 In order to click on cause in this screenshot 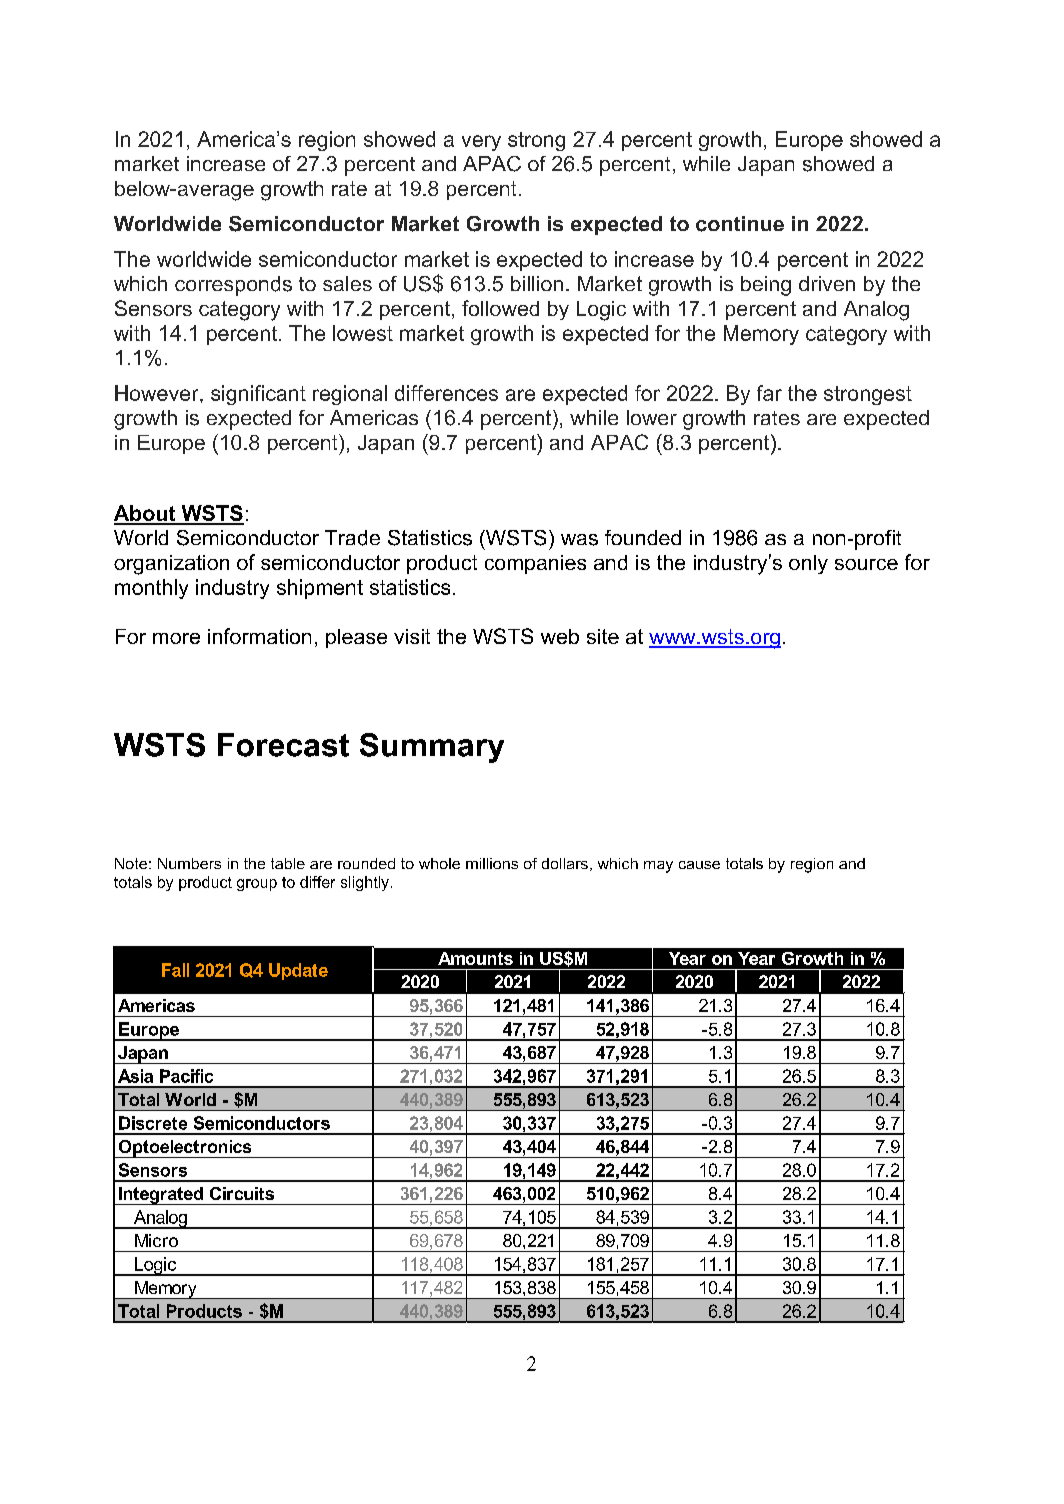, I will do `click(699, 865)`.
